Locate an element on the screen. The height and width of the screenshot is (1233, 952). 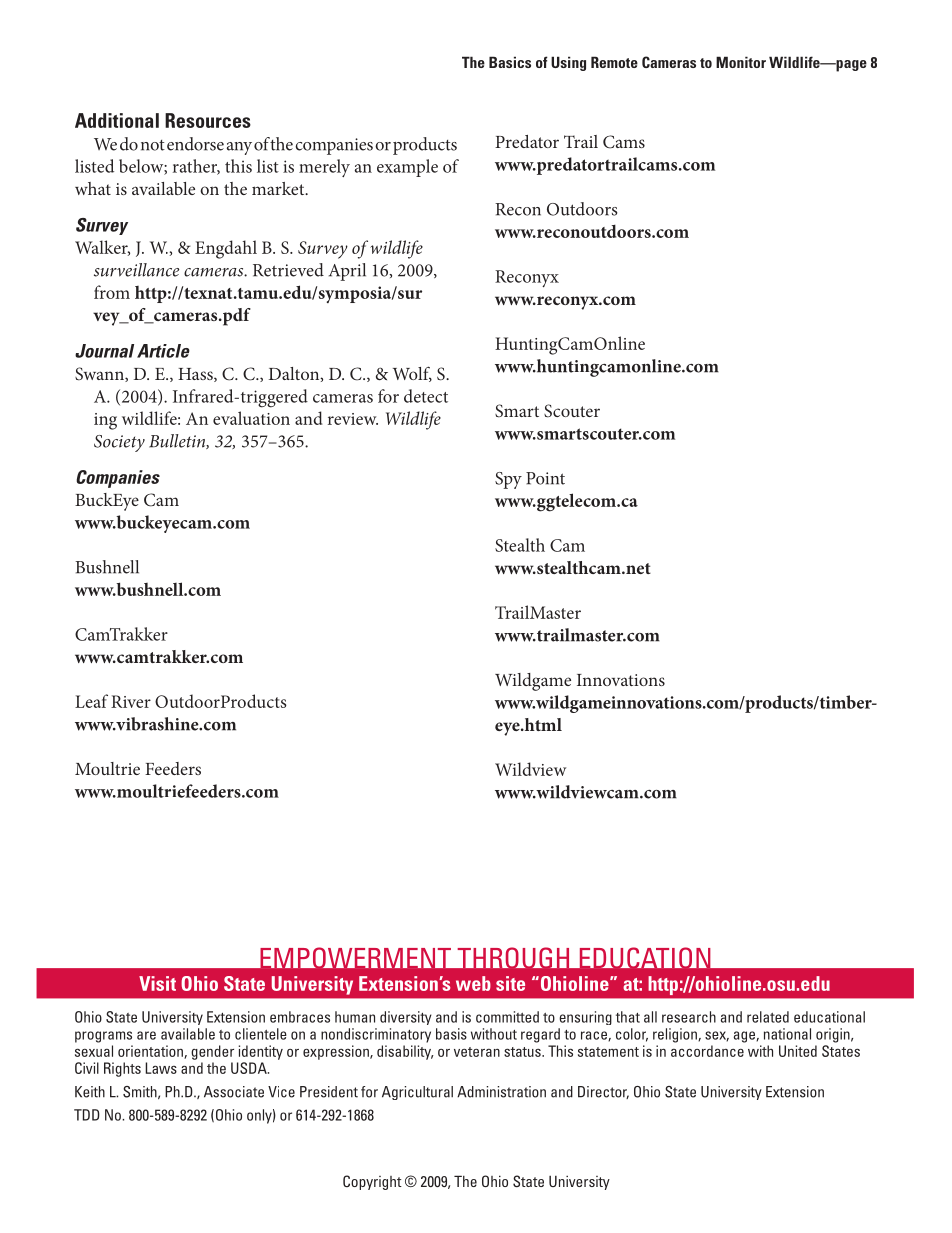
Basics is located at coordinates (510, 62).
